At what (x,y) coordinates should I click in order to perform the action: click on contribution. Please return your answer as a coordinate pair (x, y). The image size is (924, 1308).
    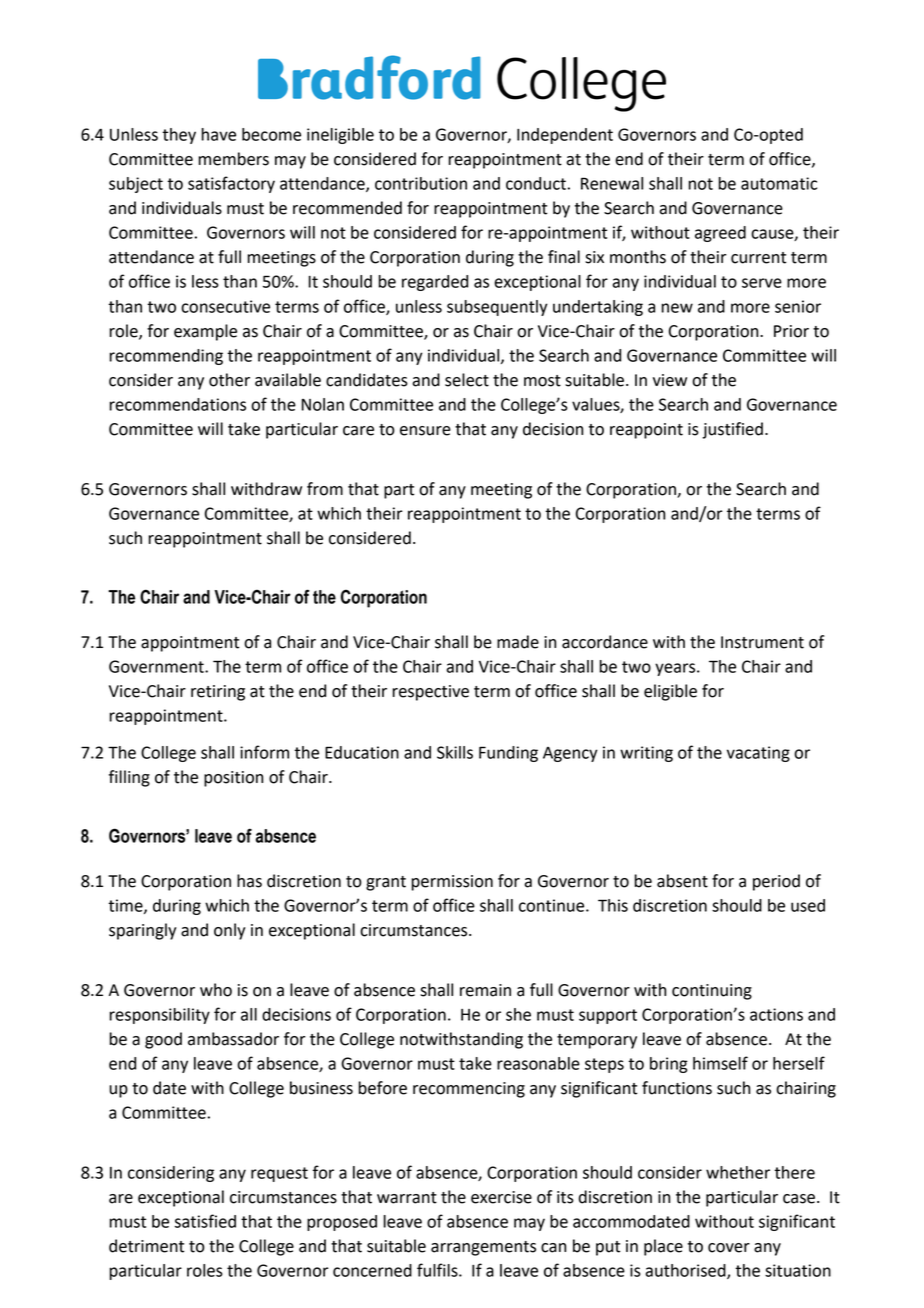
    Looking at the image, I should click on (421, 183).
